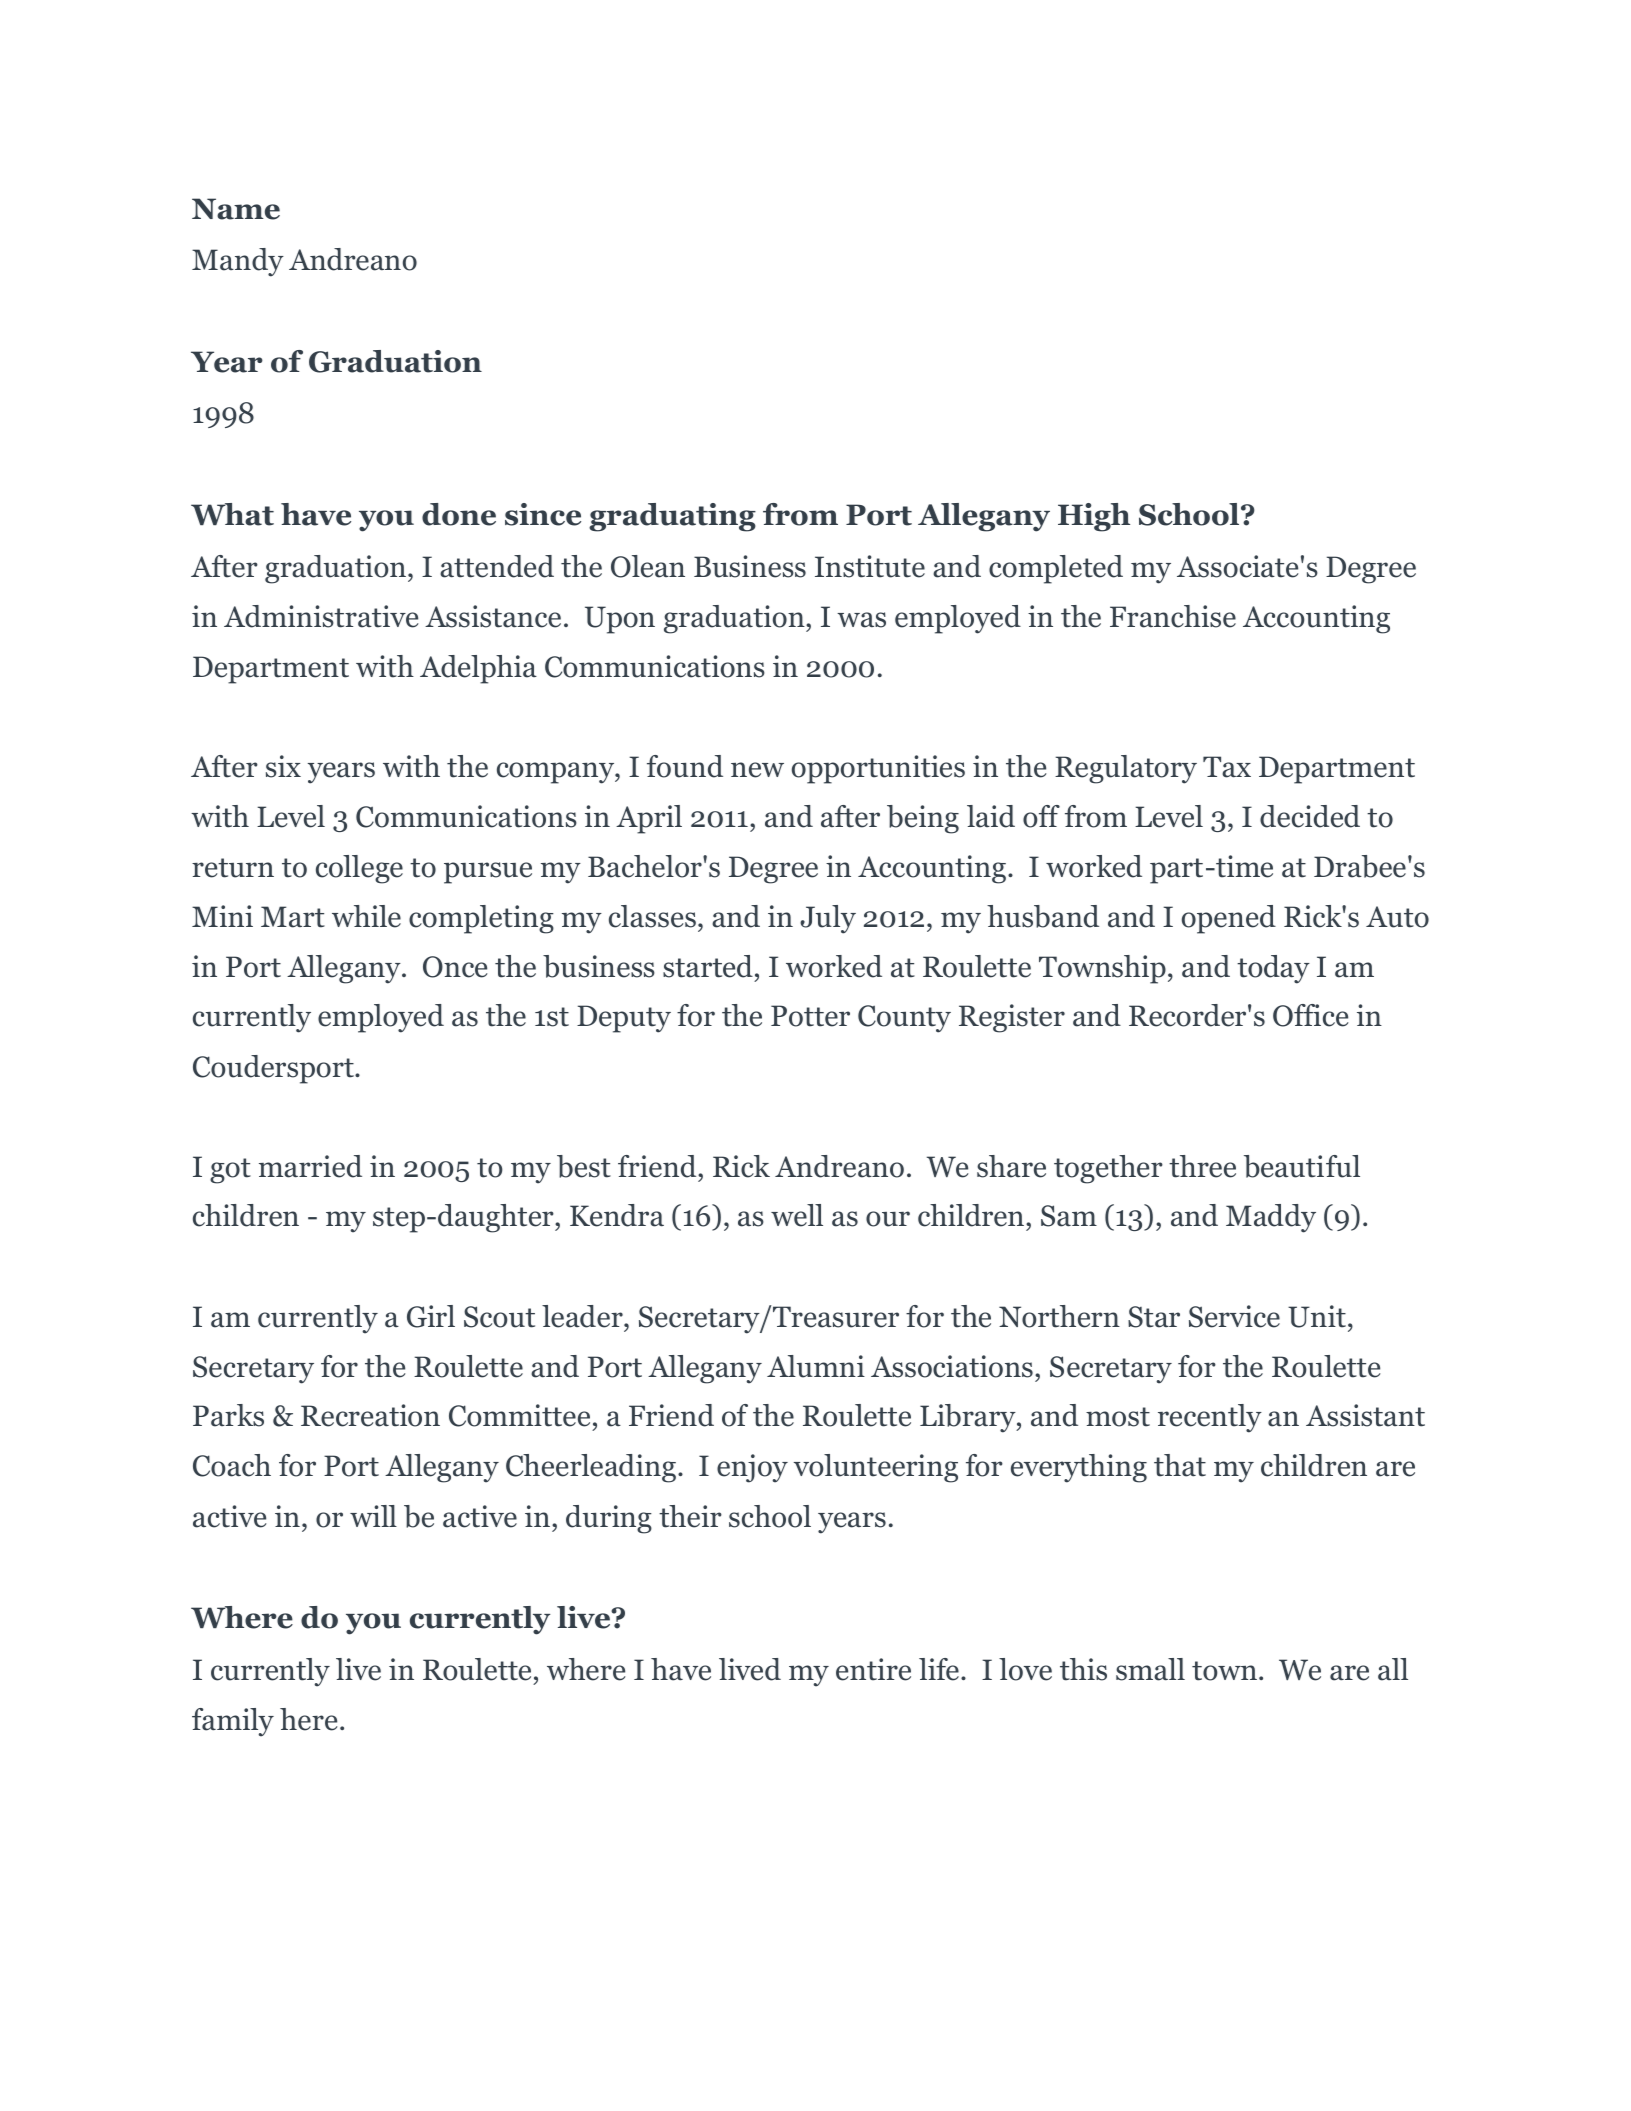 This screenshot has width=1631, height=2111. Describe the element at coordinates (370, 1415) in the screenshot. I see `Recreation` at that location.
